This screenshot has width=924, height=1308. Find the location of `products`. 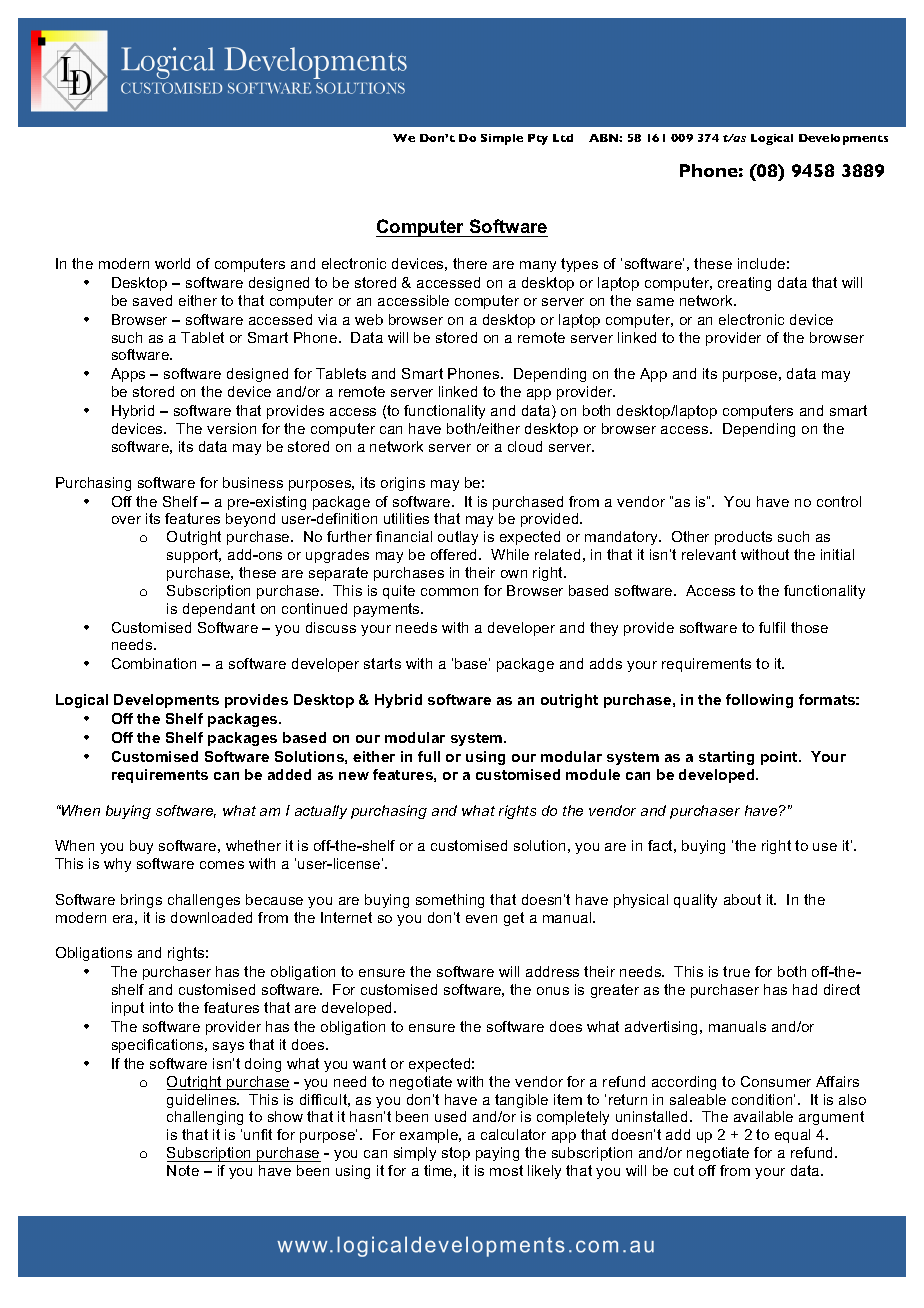

products is located at coordinates (743, 538).
